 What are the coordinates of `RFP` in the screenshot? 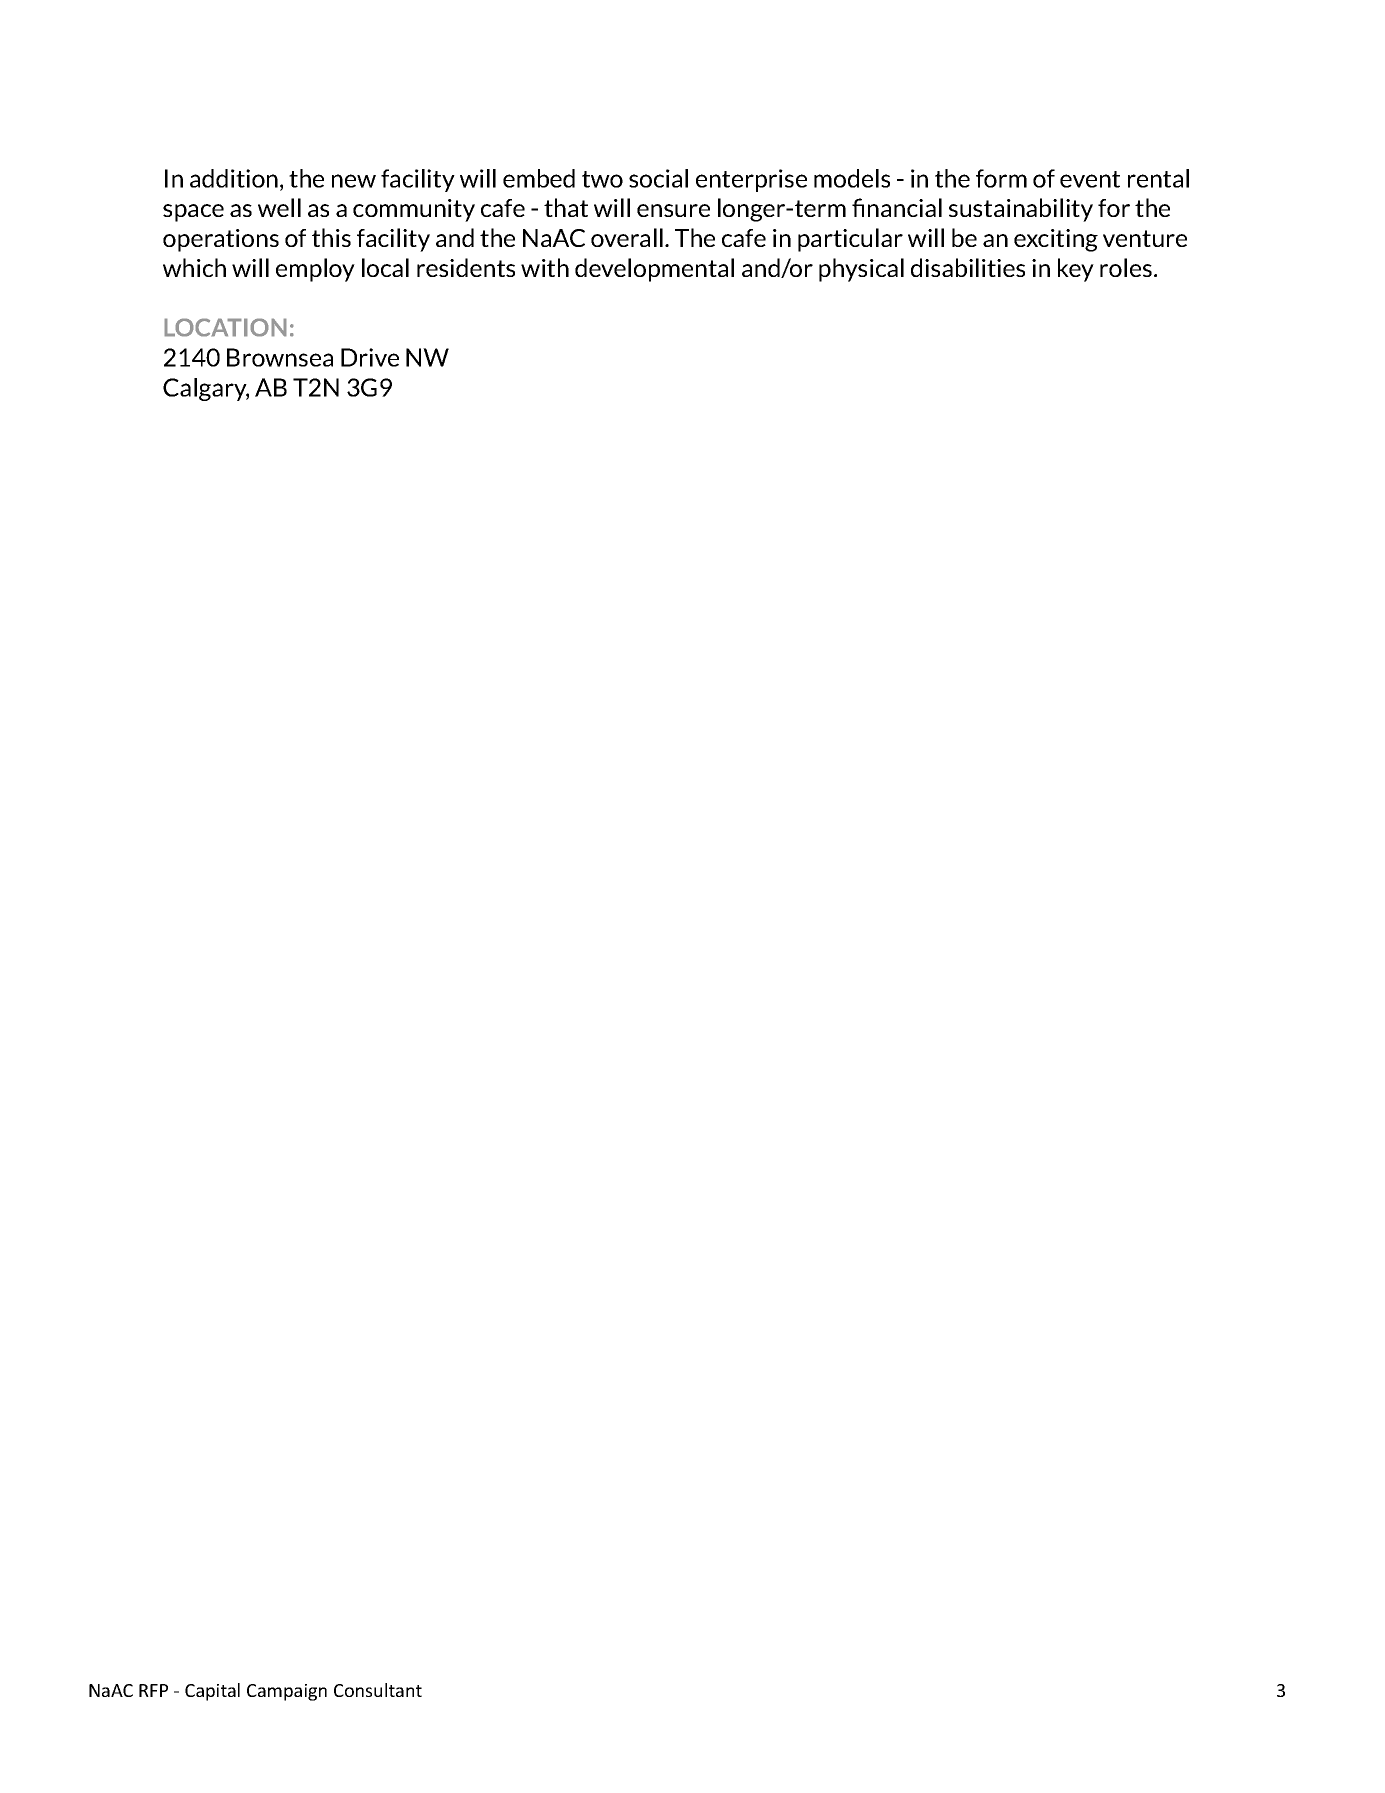 It's located at (153, 1690).
